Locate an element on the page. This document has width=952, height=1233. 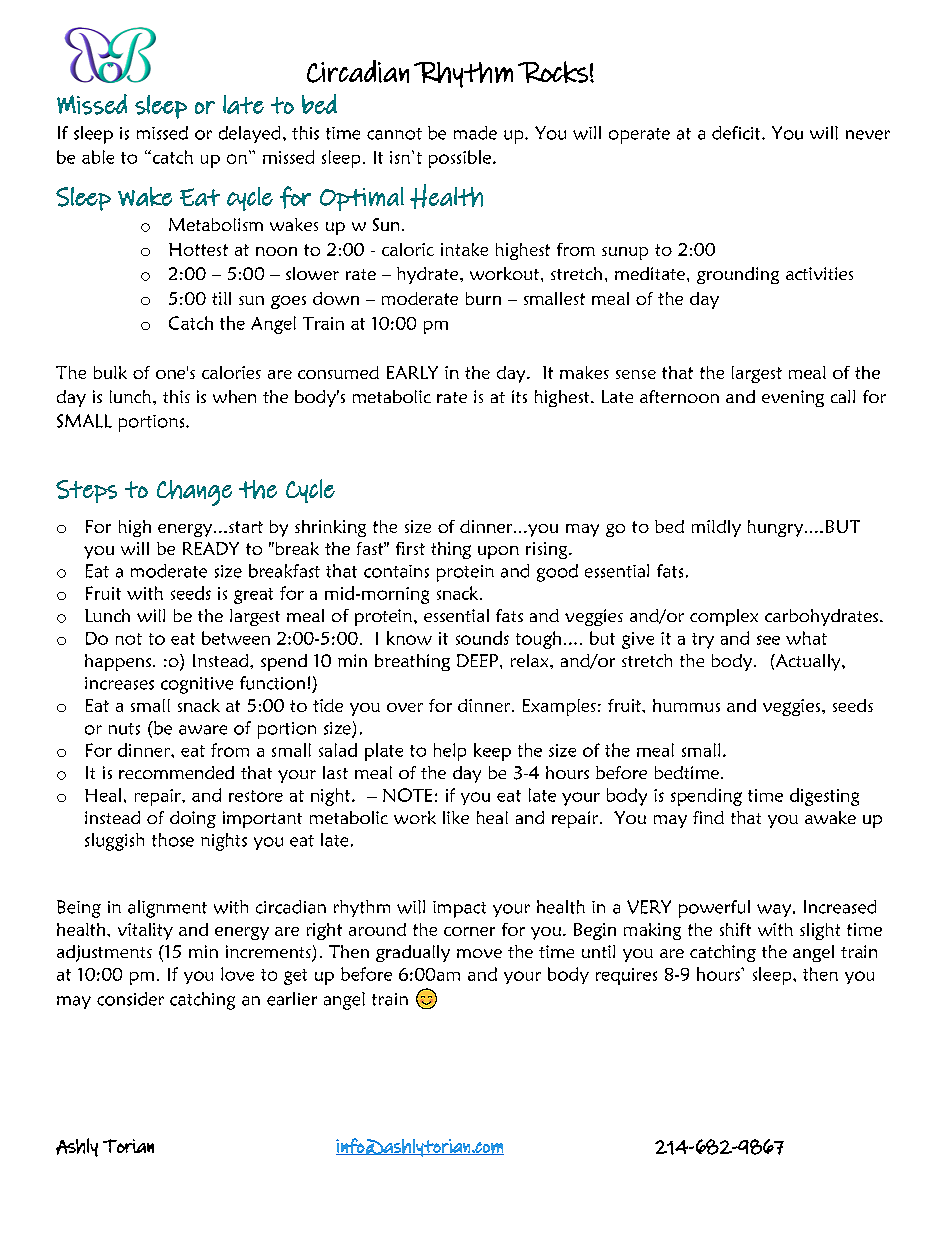
shift is located at coordinates (735, 929).
